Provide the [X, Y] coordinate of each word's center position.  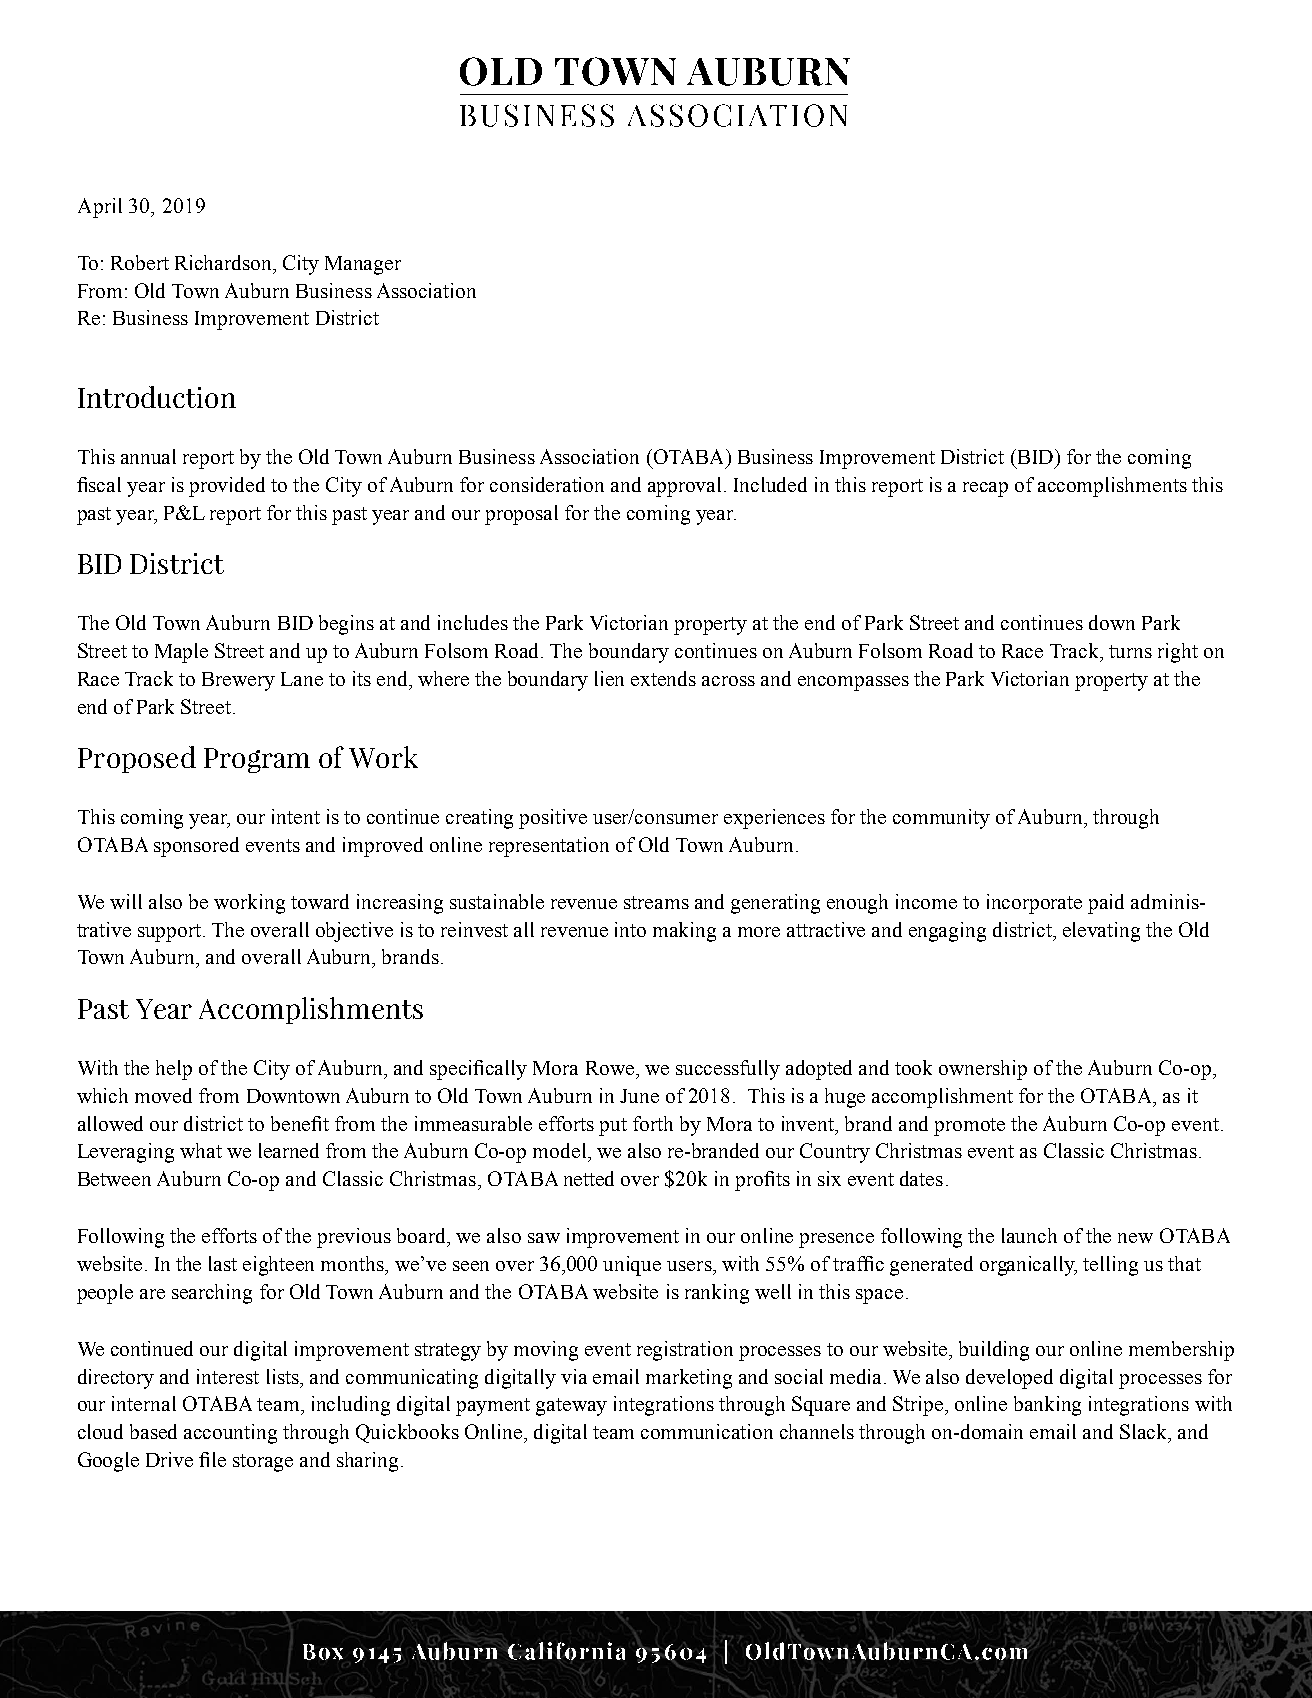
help [174, 1070]
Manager [363, 265]
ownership [983, 1070]
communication [707, 1431]
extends [663, 678]
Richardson [225, 262]
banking [1047, 1406]
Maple [181, 653]
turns [1130, 651]
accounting [230, 1434]
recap [985, 489]
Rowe [611, 1068]
